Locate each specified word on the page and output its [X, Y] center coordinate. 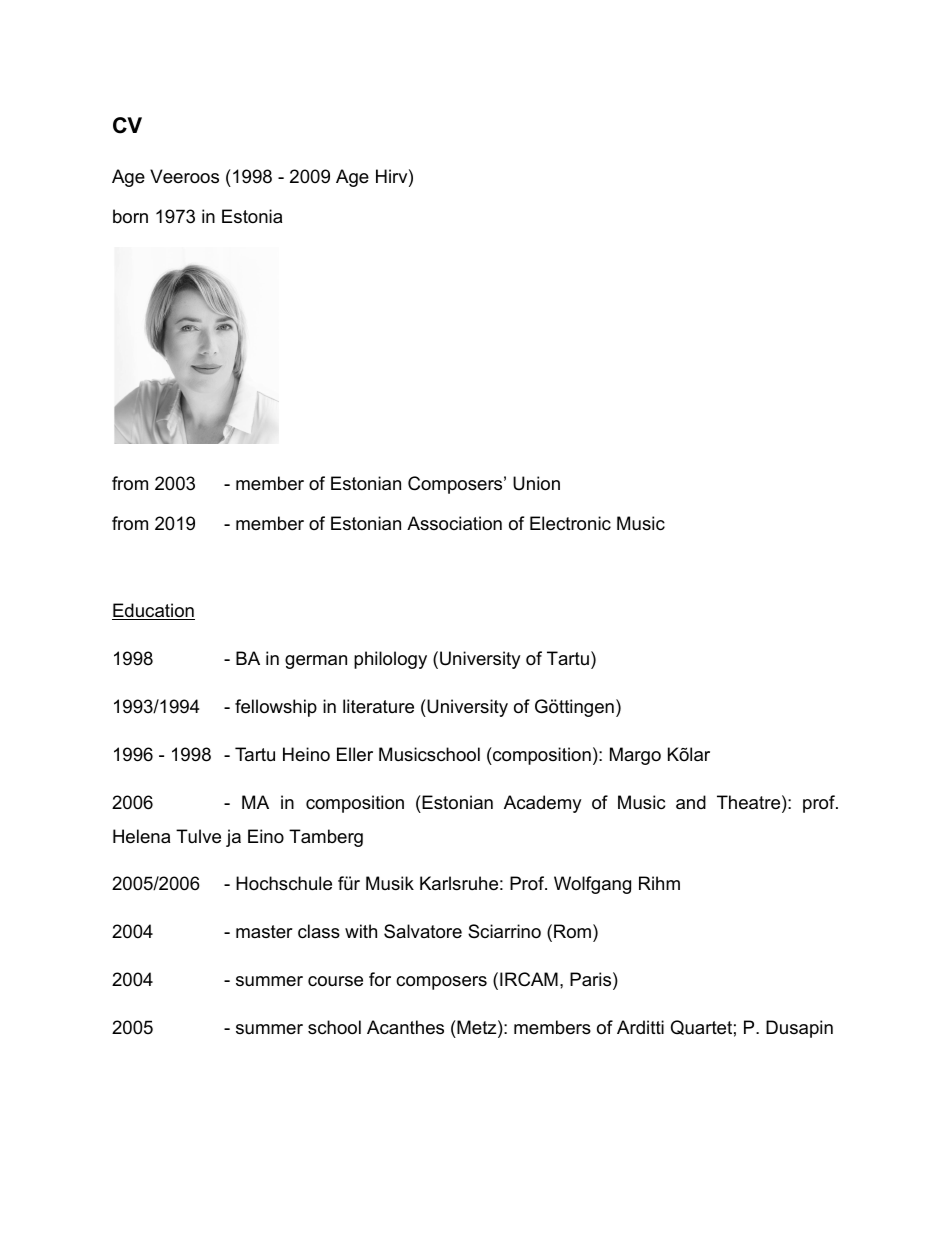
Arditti [640, 1027]
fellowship [276, 708]
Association [454, 523]
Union [536, 483]
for [380, 979]
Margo [635, 756]
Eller [355, 754]
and [691, 802]
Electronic [570, 523]
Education [153, 611]
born [130, 216]
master [264, 931]
